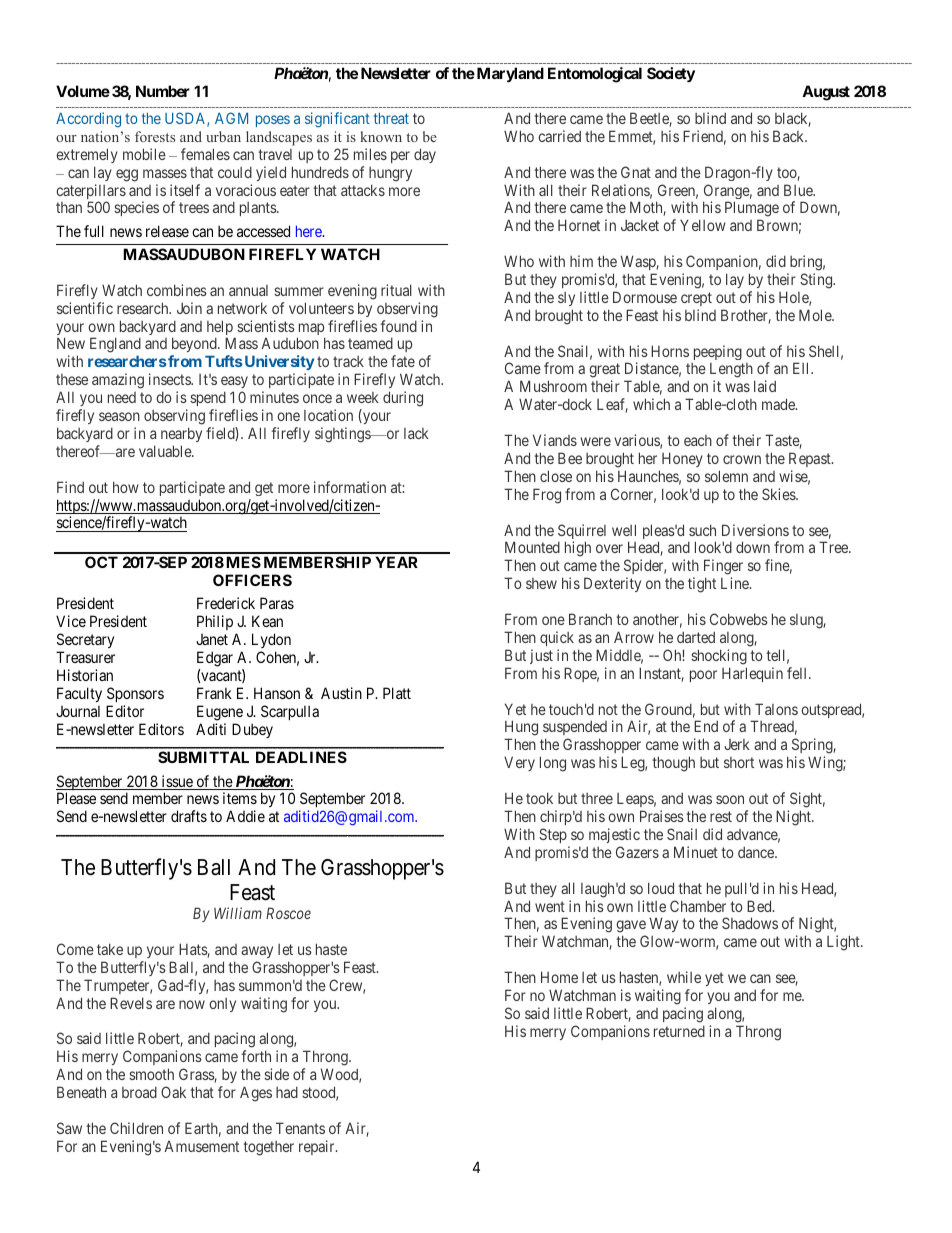 The image size is (952, 1233). Describe the element at coordinates (215, 622) in the document. I see `Philip` at that location.
